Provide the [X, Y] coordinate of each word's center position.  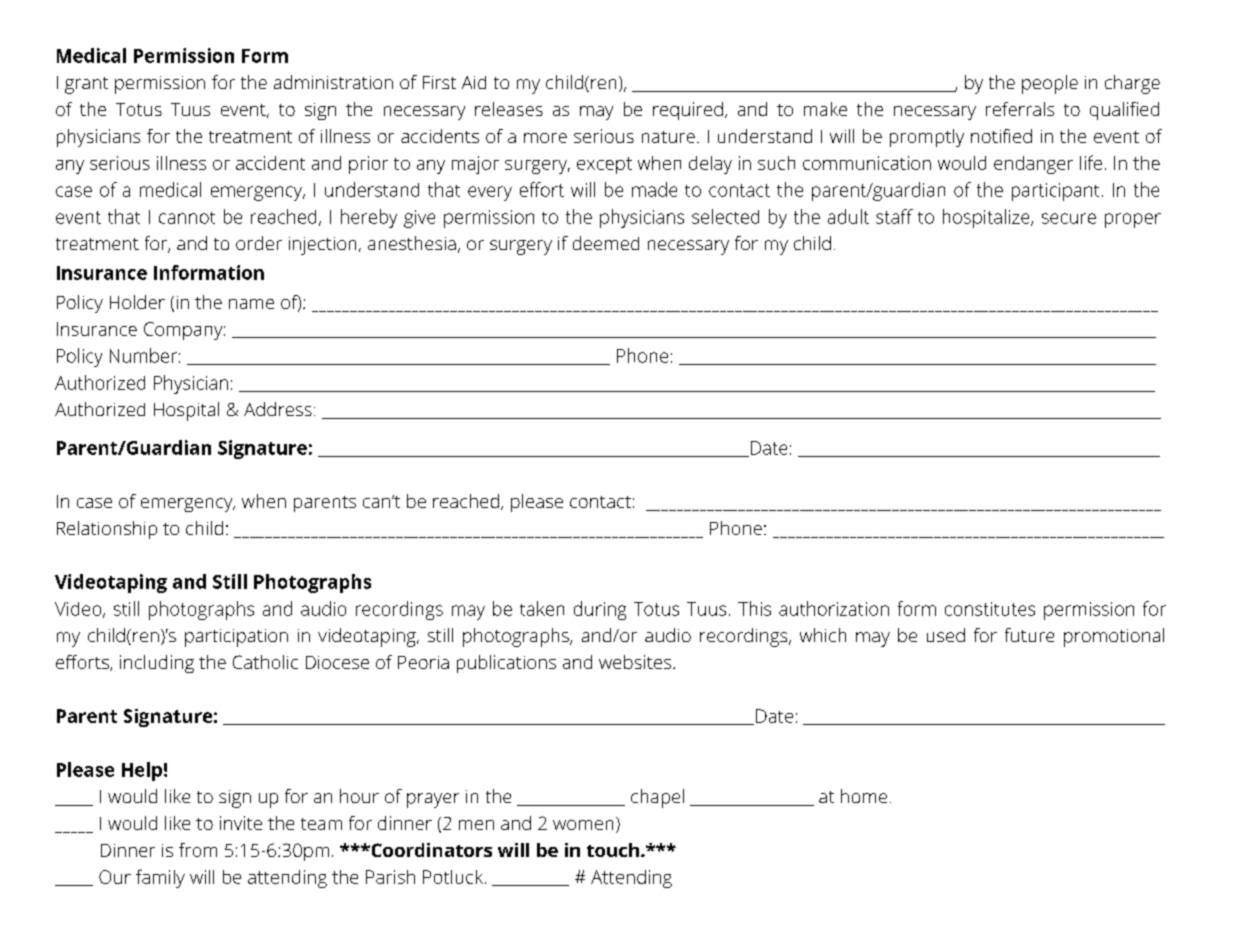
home [864, 796]
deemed [606, 243]
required [688, 111]
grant [86, 85]
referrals [1020, 109]
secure [1069, 218]
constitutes [990, 609]
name [251, 304]
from [198, 850]
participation [236, 638]
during [600, 610]
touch [613, 850]
